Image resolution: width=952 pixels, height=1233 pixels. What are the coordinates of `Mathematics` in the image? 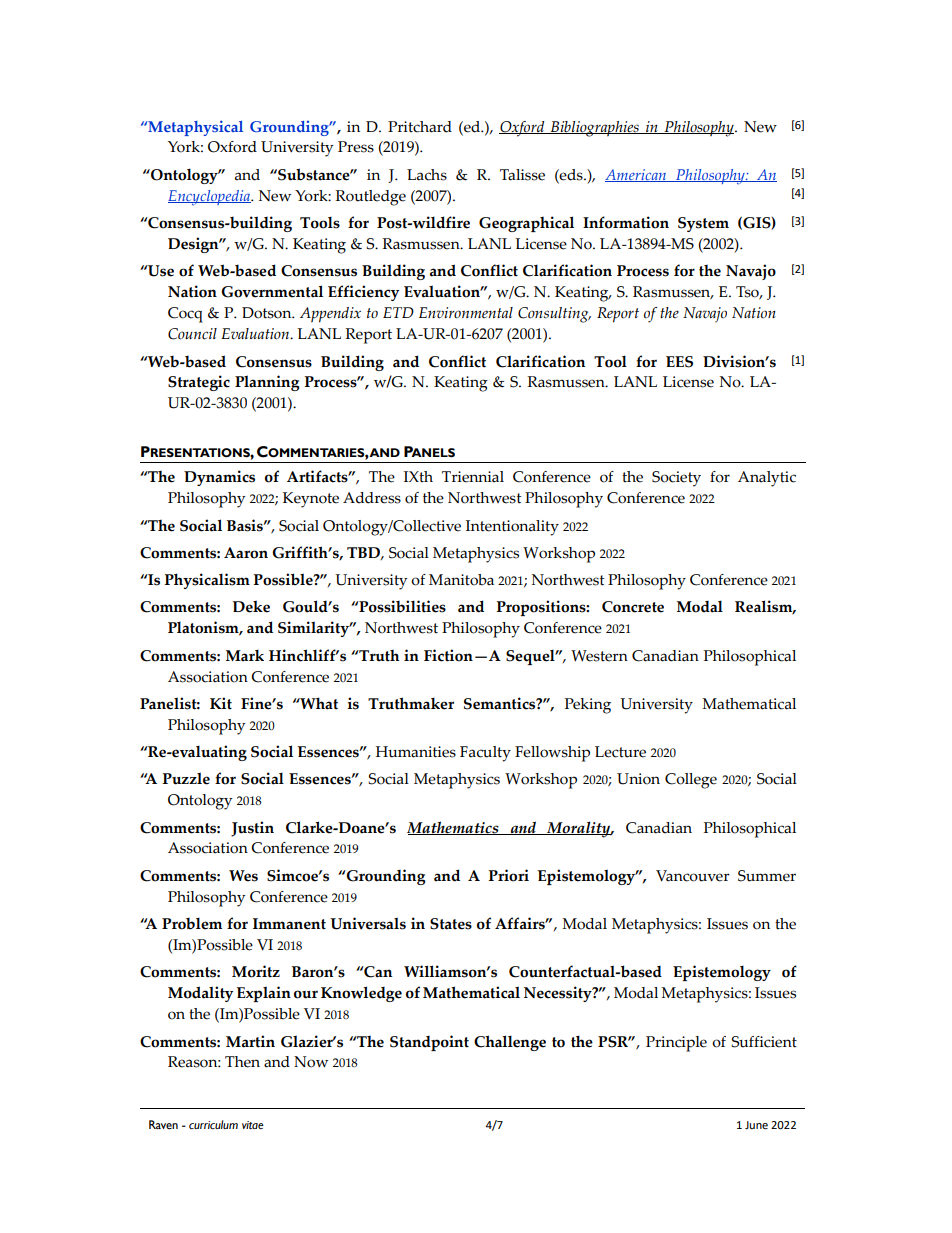 It's located at (454, 828).
